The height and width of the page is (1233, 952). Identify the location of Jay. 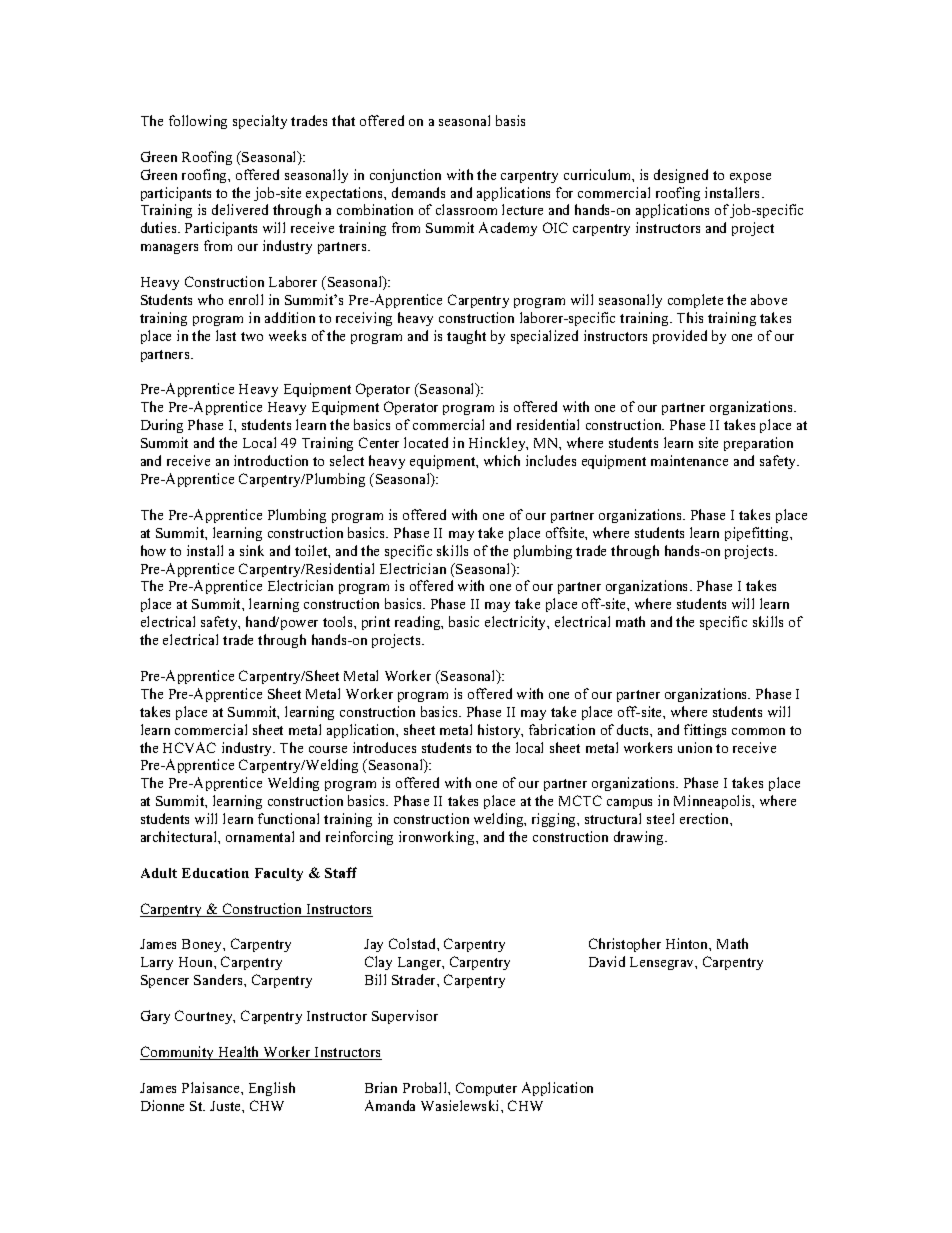
(373, 945).
